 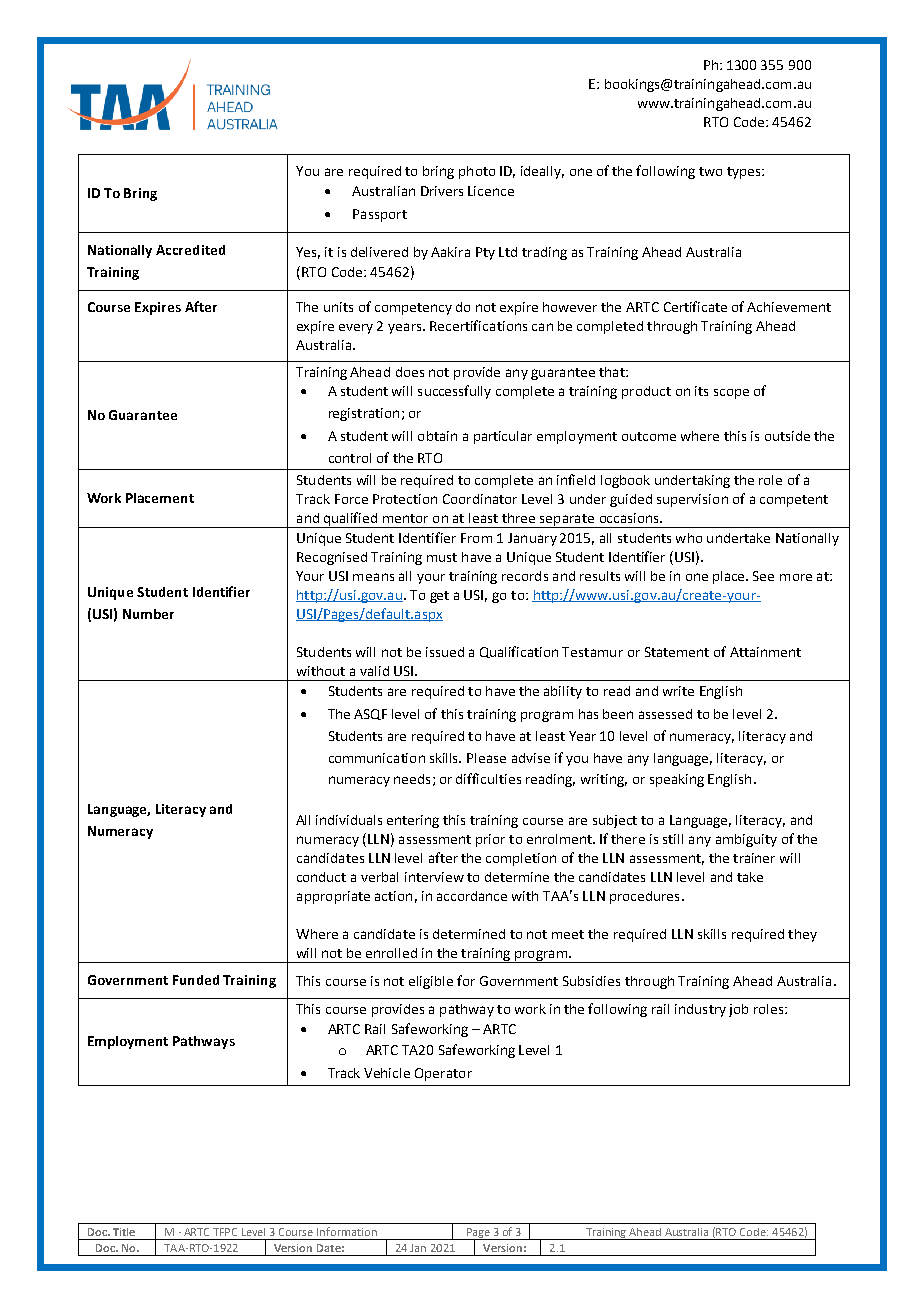 What do you see at coordinates (349, 820) in the document?
I see `individuals` at bounding box center [349, 820].
